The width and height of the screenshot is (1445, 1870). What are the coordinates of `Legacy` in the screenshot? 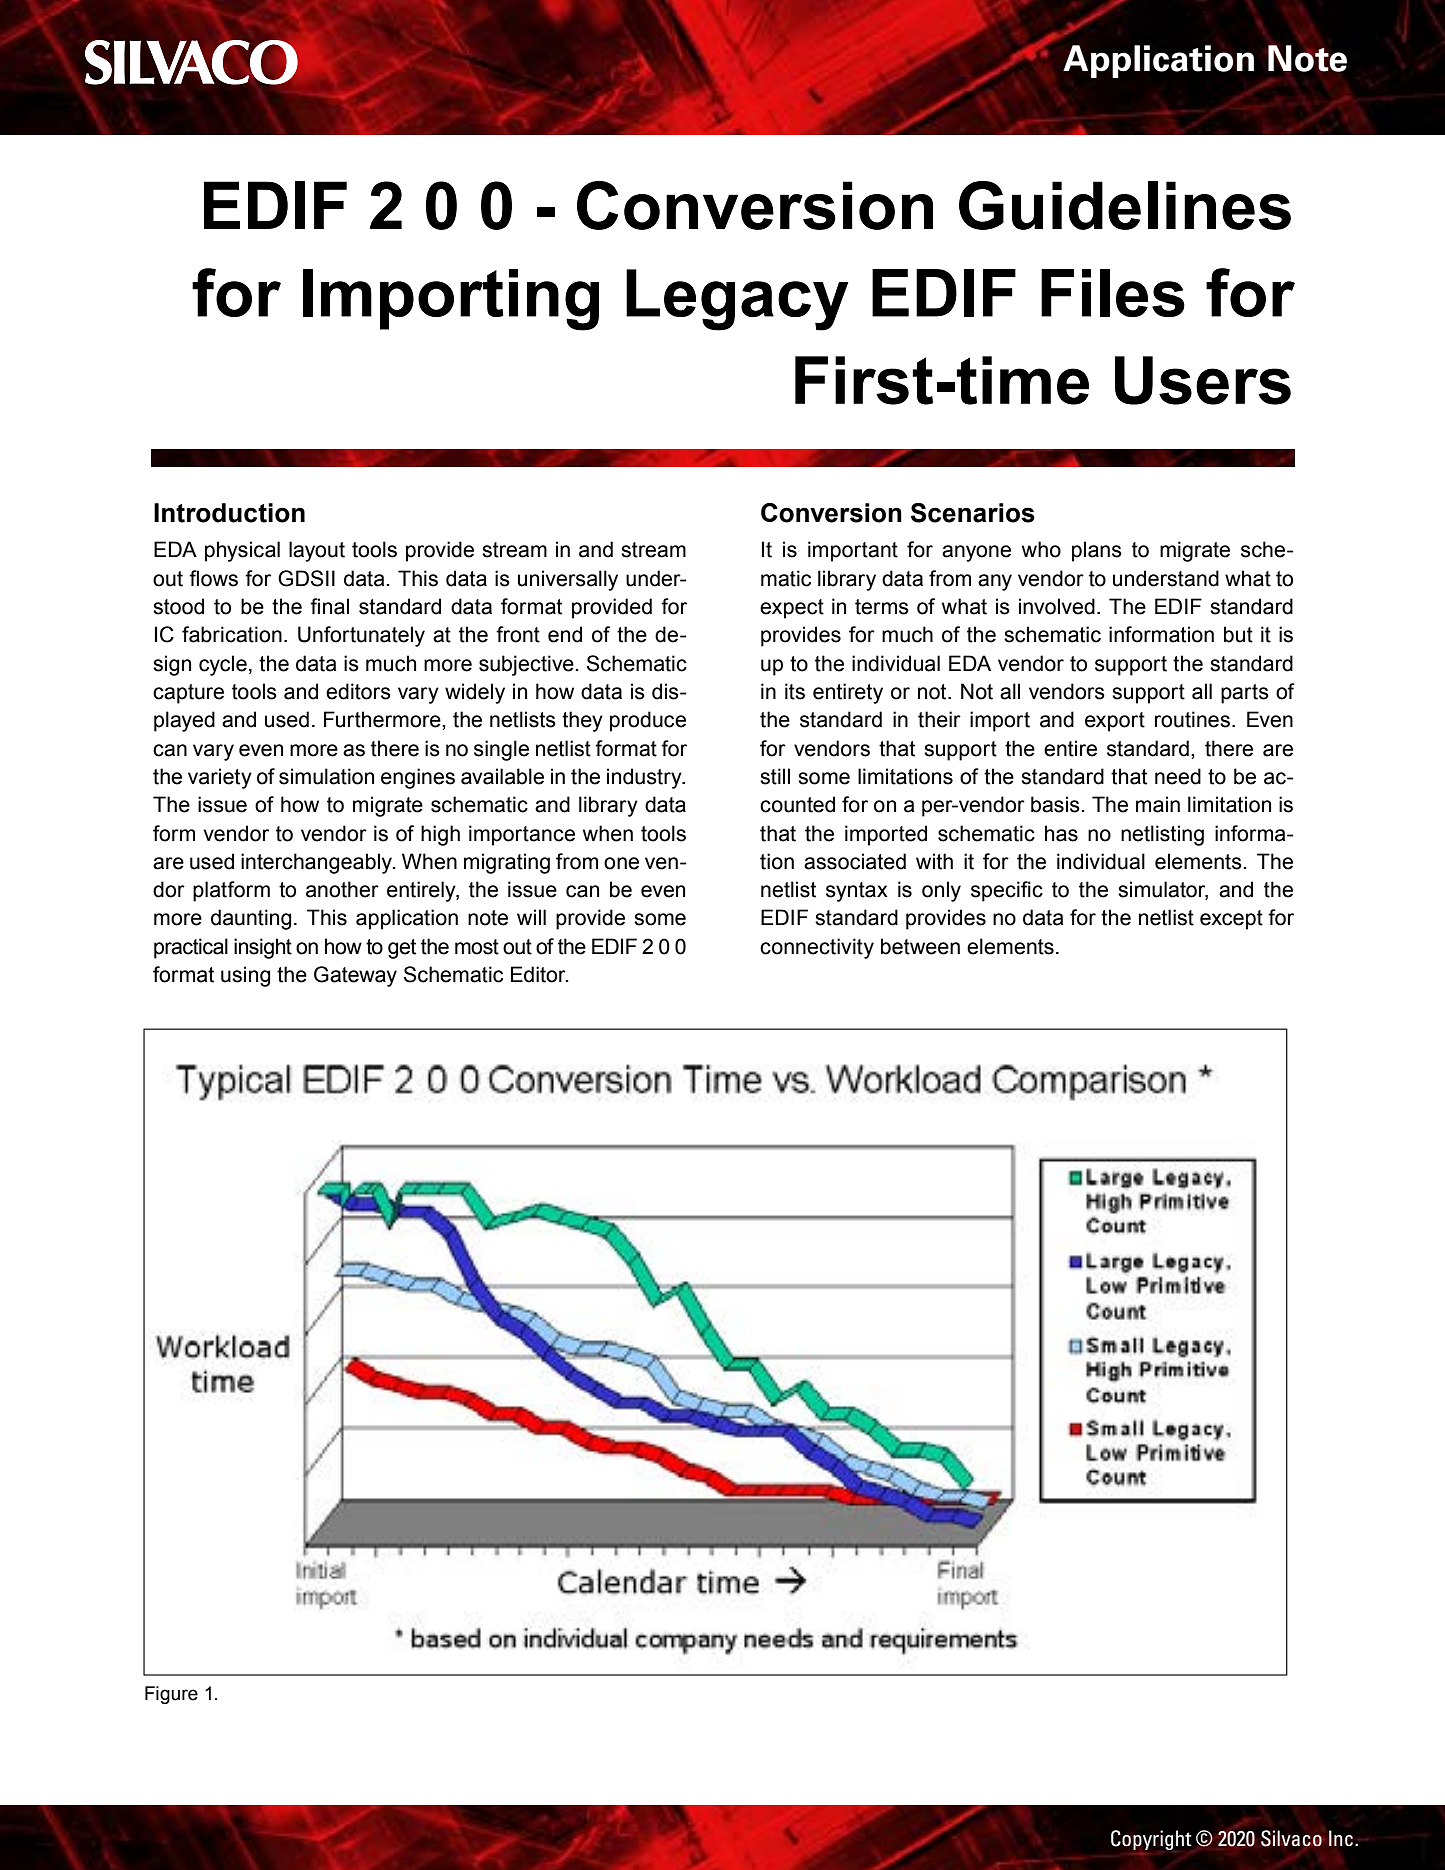 It's located at (737, 300).
